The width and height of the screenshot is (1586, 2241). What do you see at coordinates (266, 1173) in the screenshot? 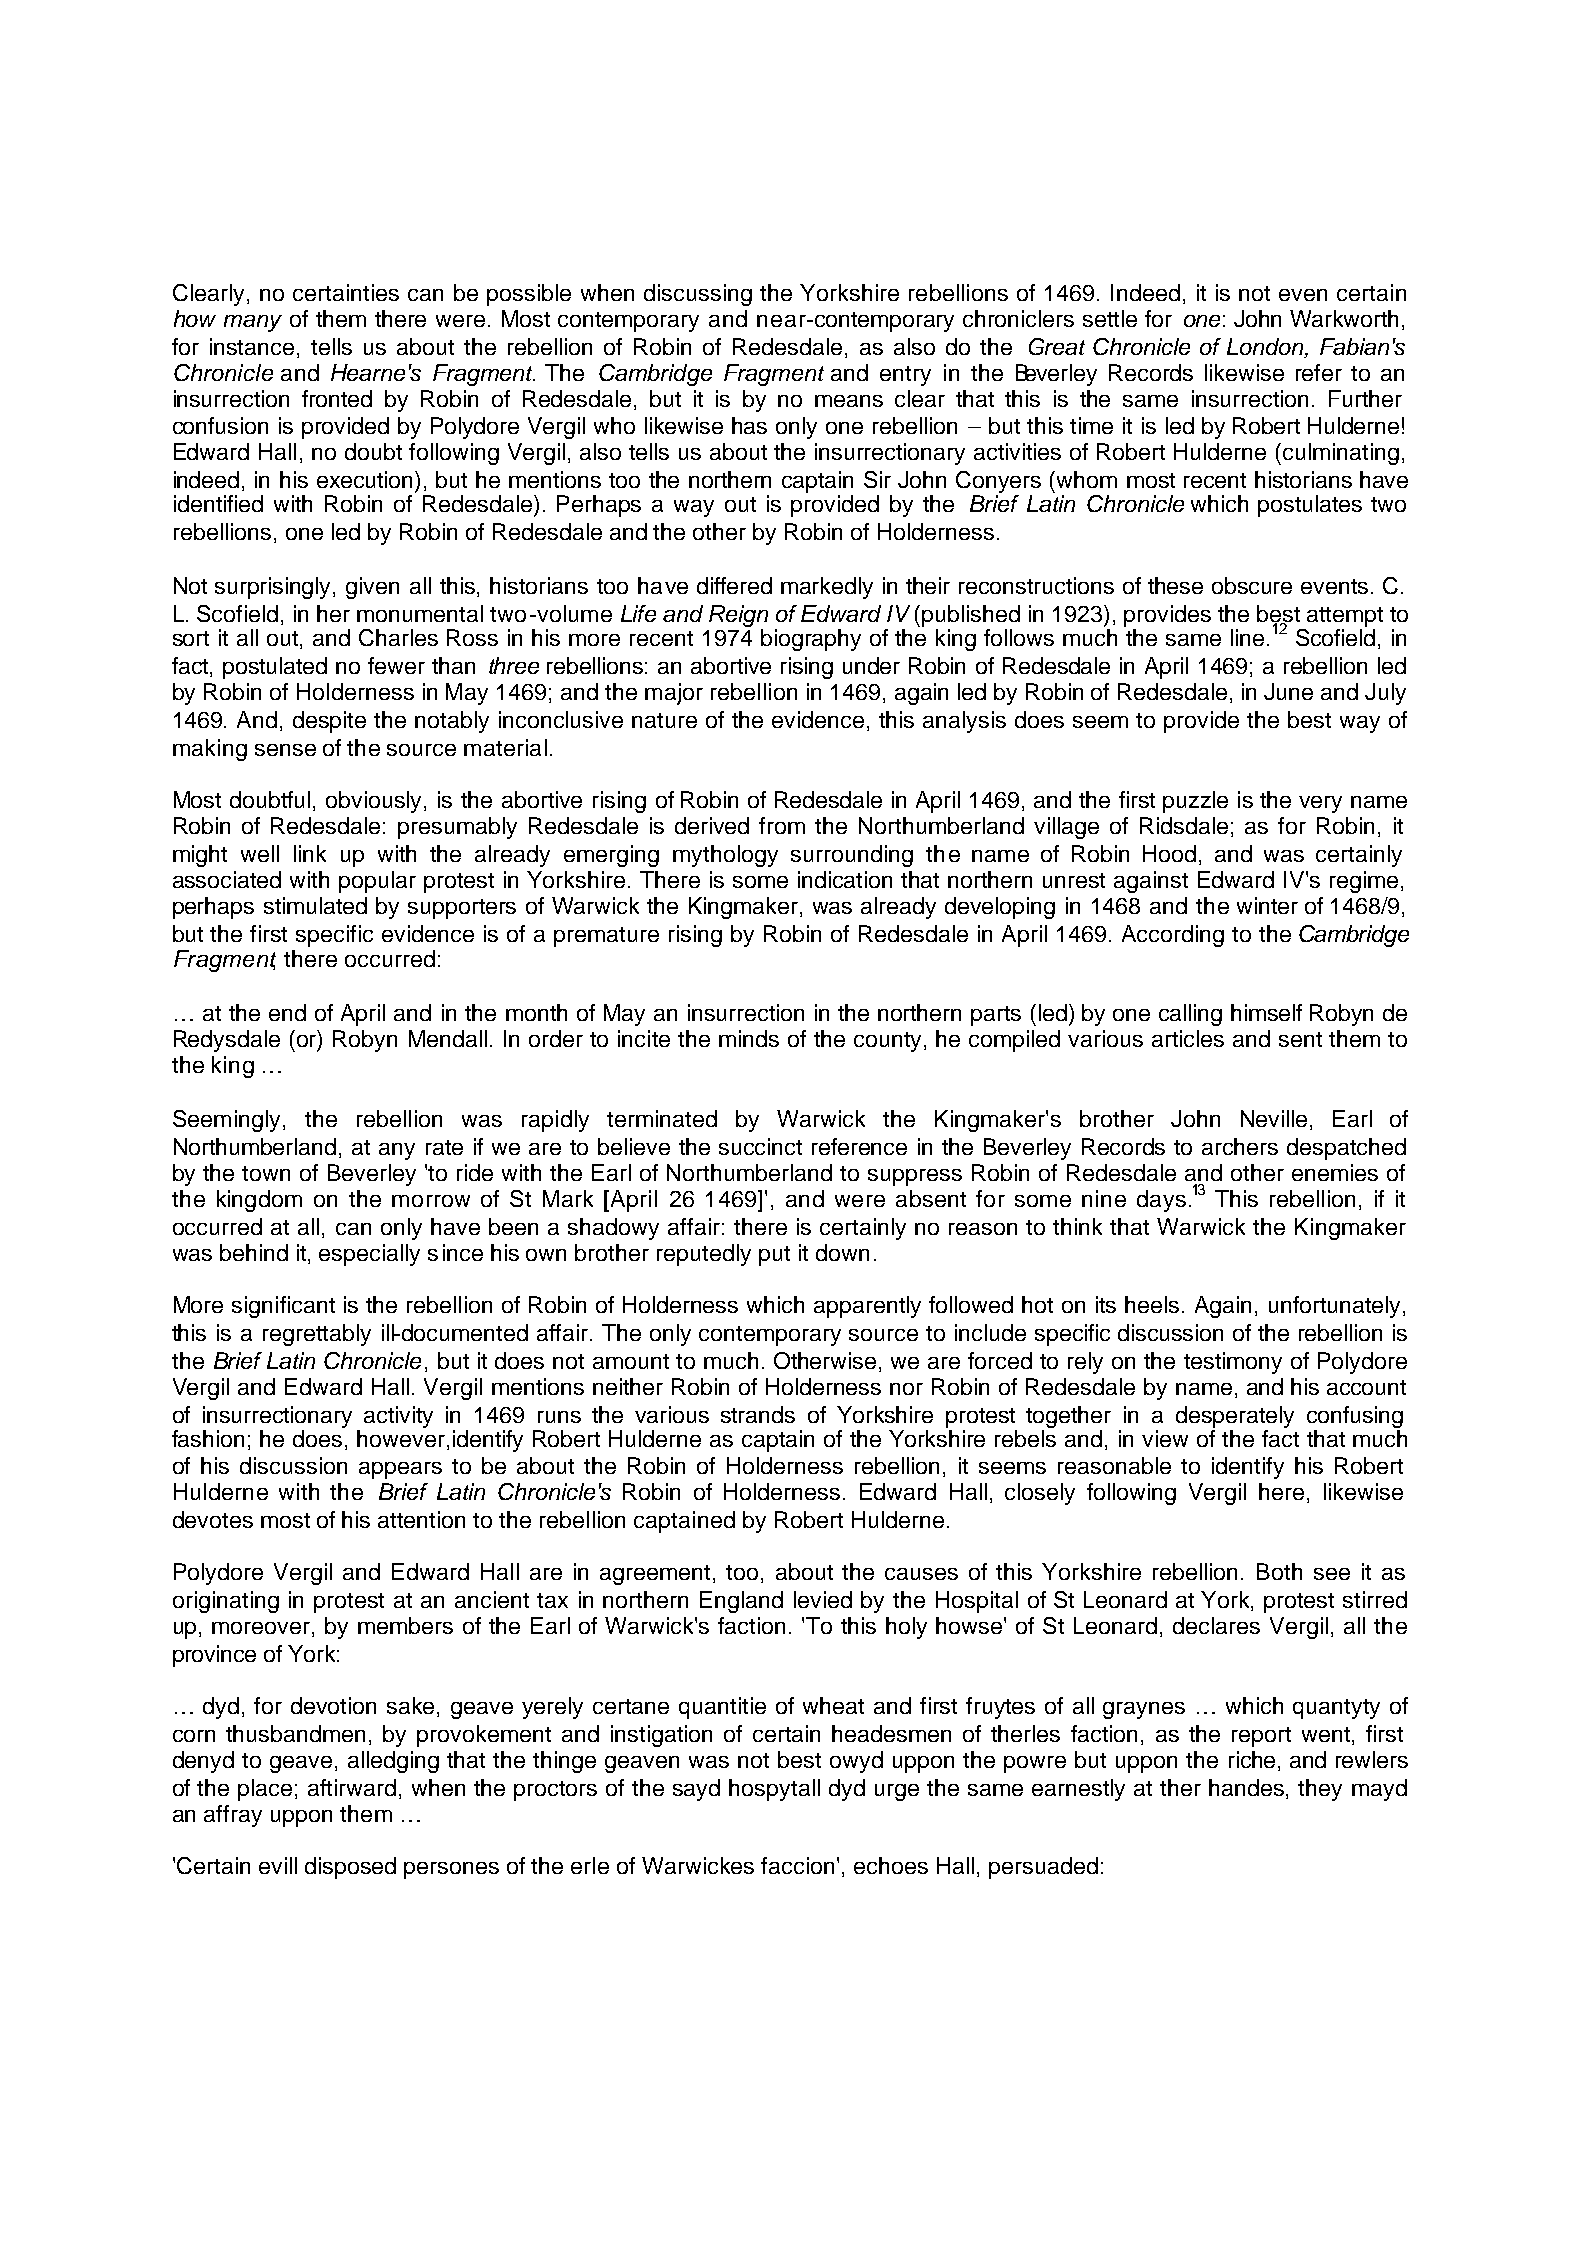
I see `town` at bounding box center [266, 1173].
